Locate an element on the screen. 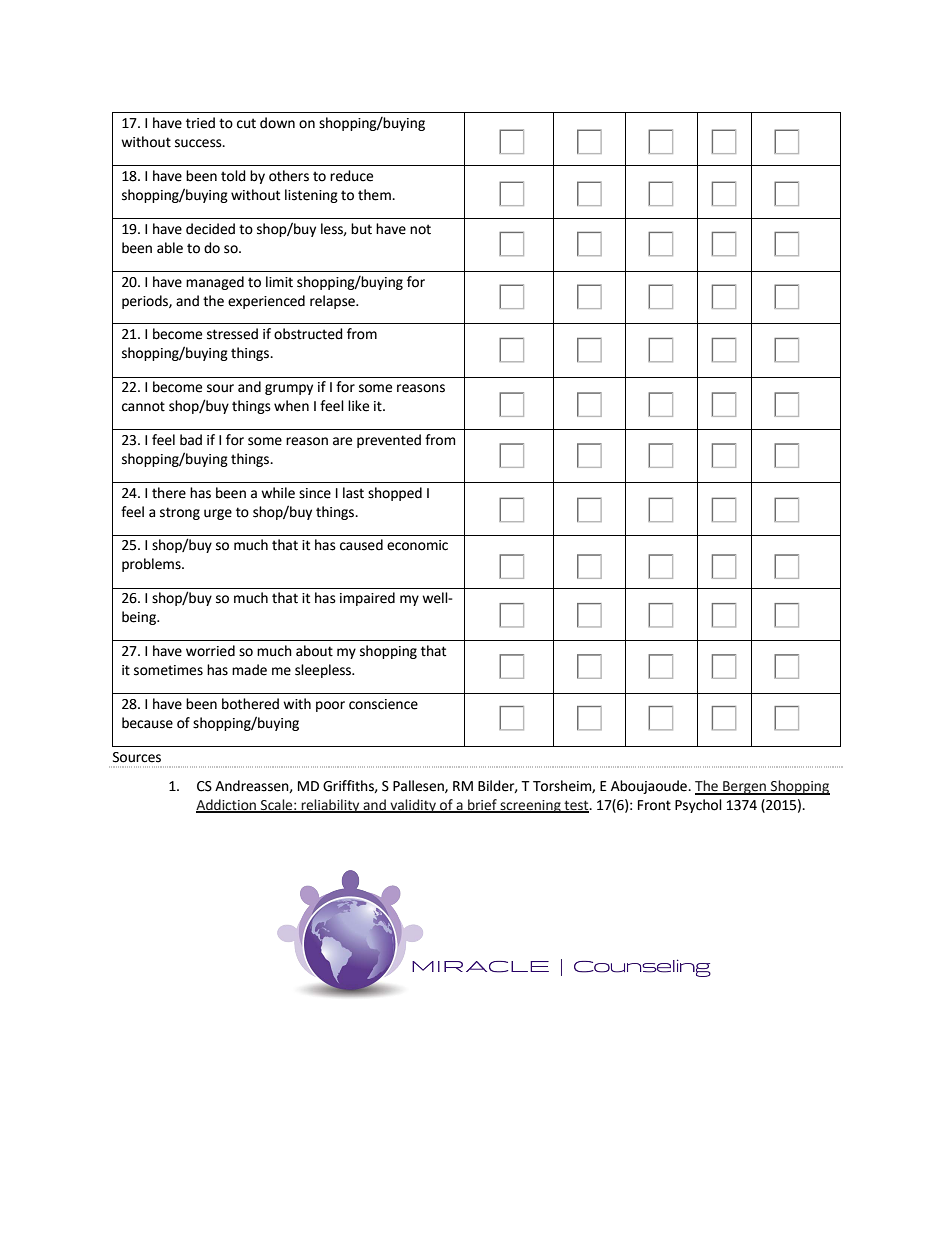 The height and width of the screenshot is (1233, 952). Addiction is located at coordinates (227, 806).
